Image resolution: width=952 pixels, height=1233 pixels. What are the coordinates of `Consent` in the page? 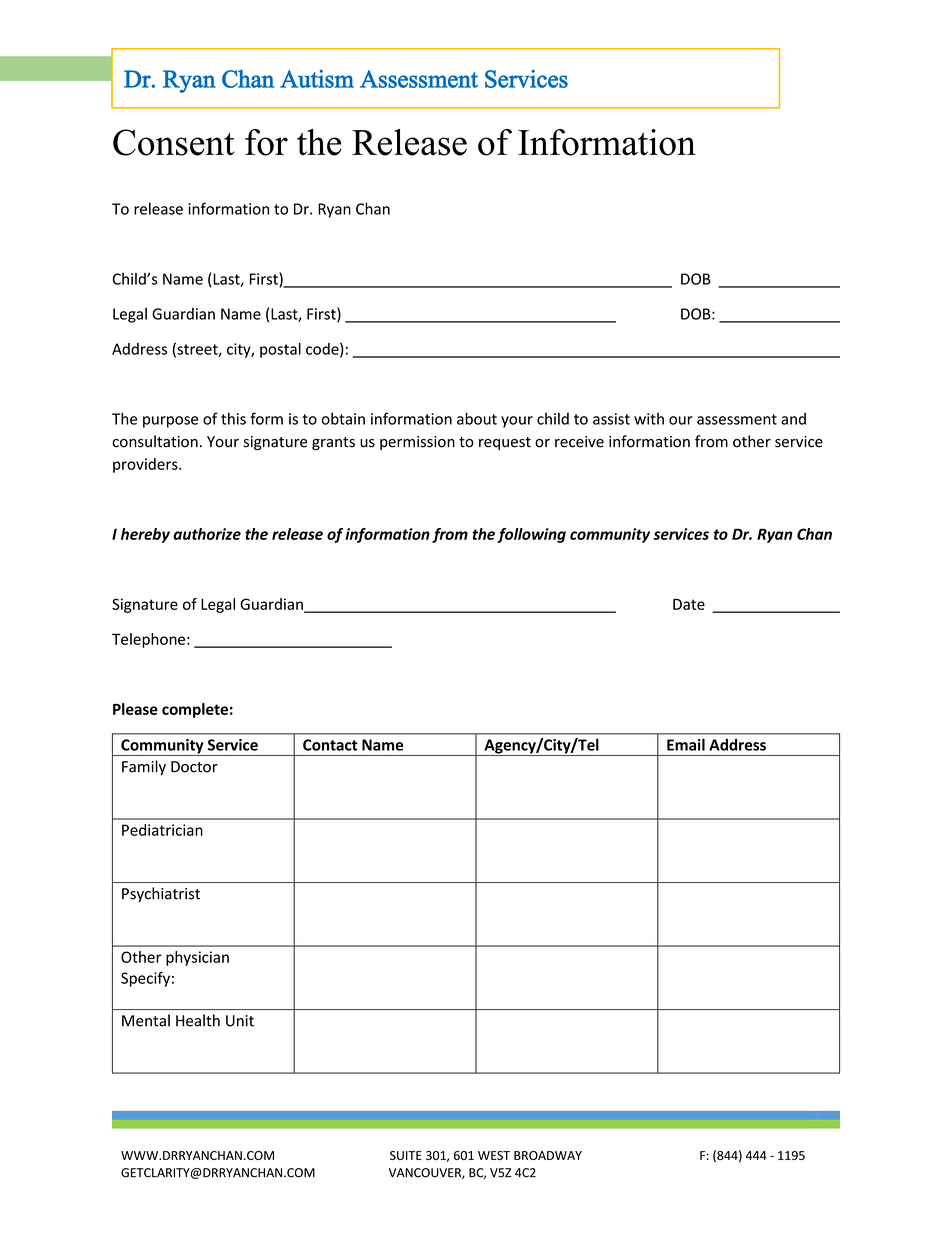 It's located at (173, 142).
